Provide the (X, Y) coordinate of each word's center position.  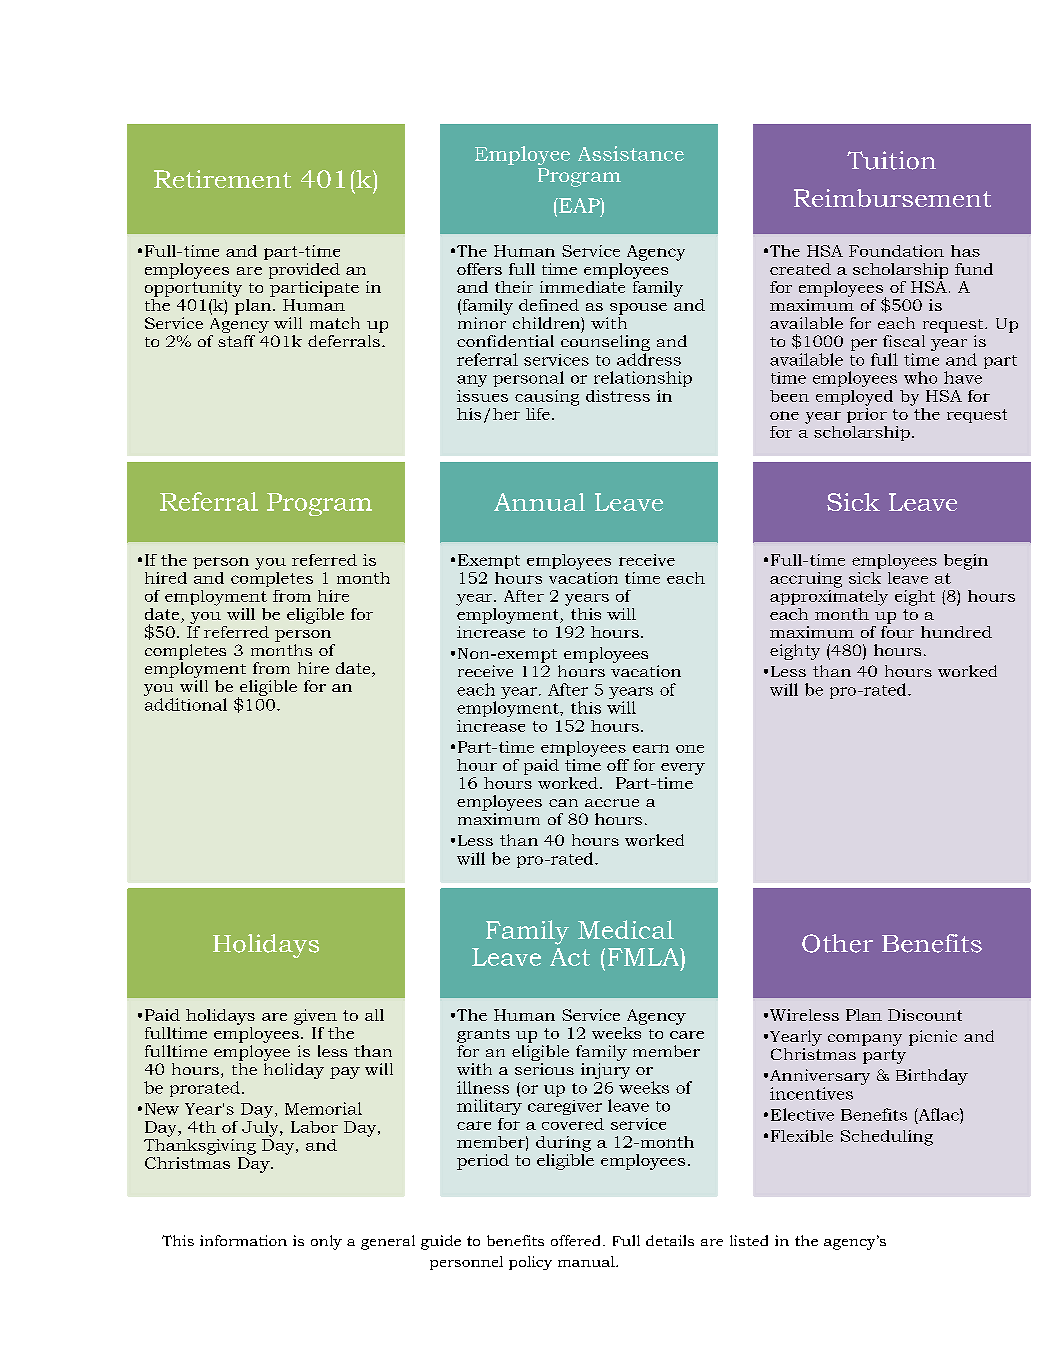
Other (837, 943)
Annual (539, 502)
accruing (806, 580)
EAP (579, 205)
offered (575, 1240)
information (243, 1240)
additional (186, 704)
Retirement (222, 179)
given (315, 1017)
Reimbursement (892, 198)
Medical (626, 929)
